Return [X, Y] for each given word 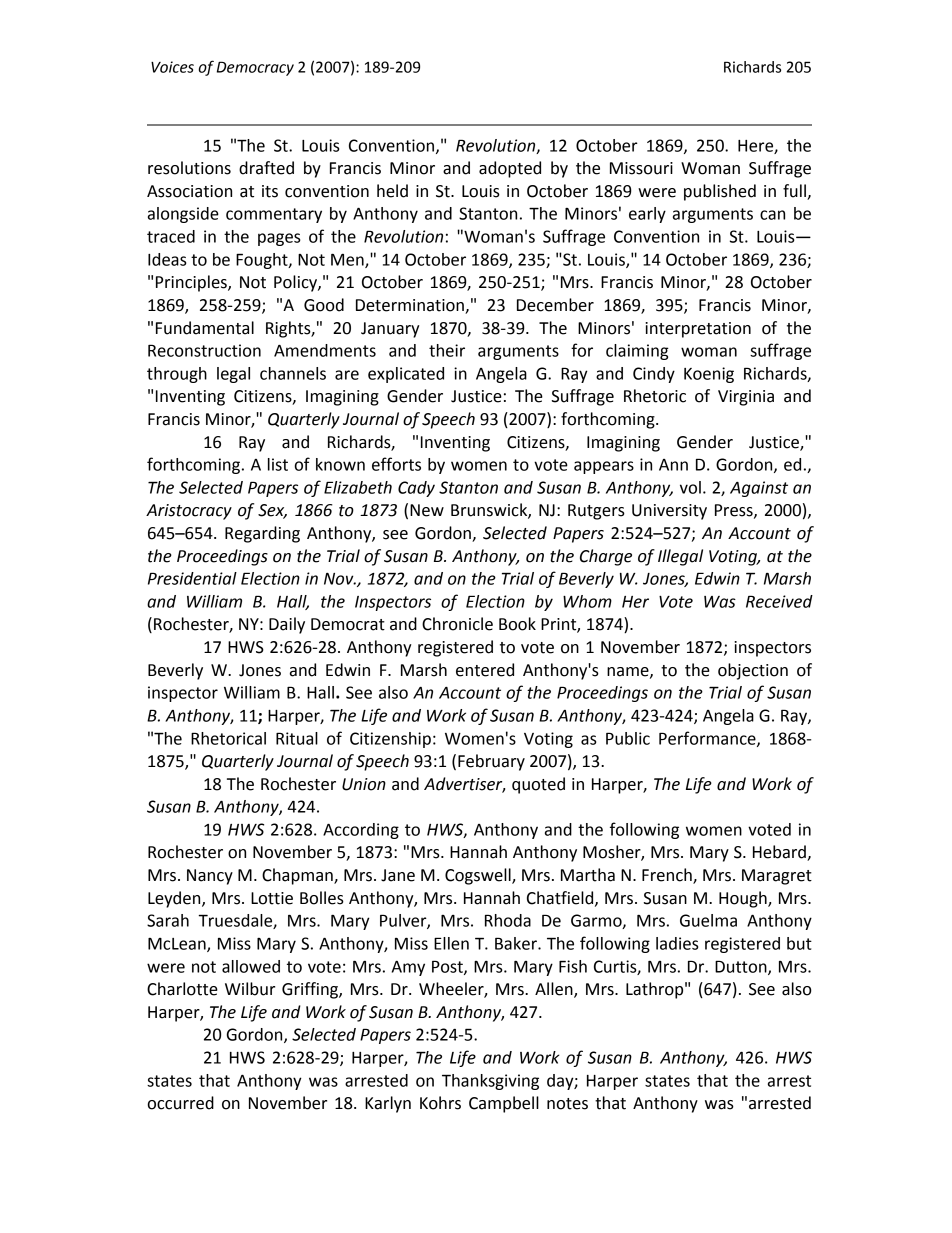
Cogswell [479, 876]
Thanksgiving [490, 1082]
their [447, 350]
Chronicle [457, 624]
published [720, 192]
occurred [180, 1103]
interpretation [698, 330]
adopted [510, 169]
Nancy [210, 877]
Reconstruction [204, 350]
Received [779, 601]
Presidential [192, 578]
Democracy [255, 68]
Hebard [780, 853]
